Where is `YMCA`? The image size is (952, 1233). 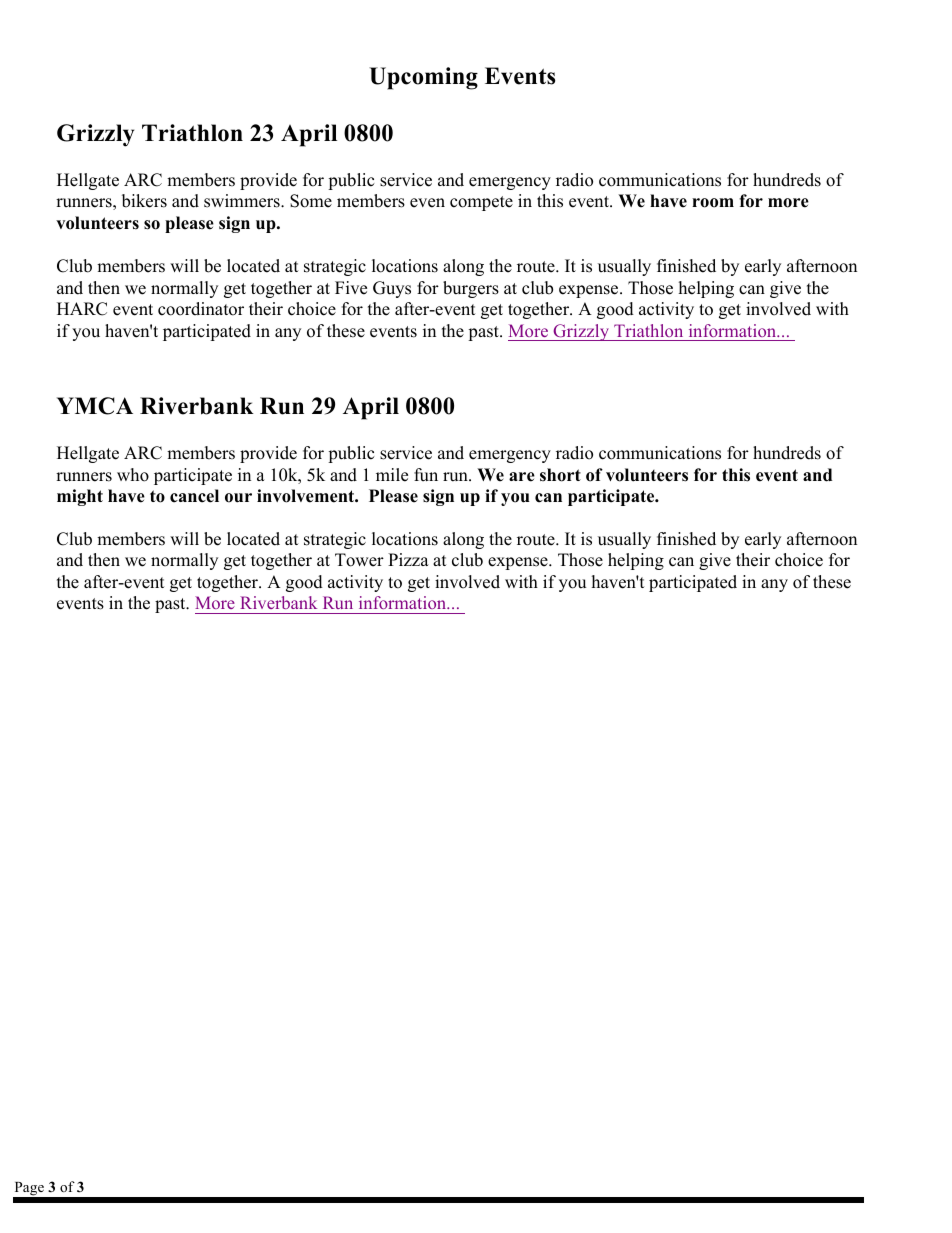 YMCA is located at coordinates (95, 406).
